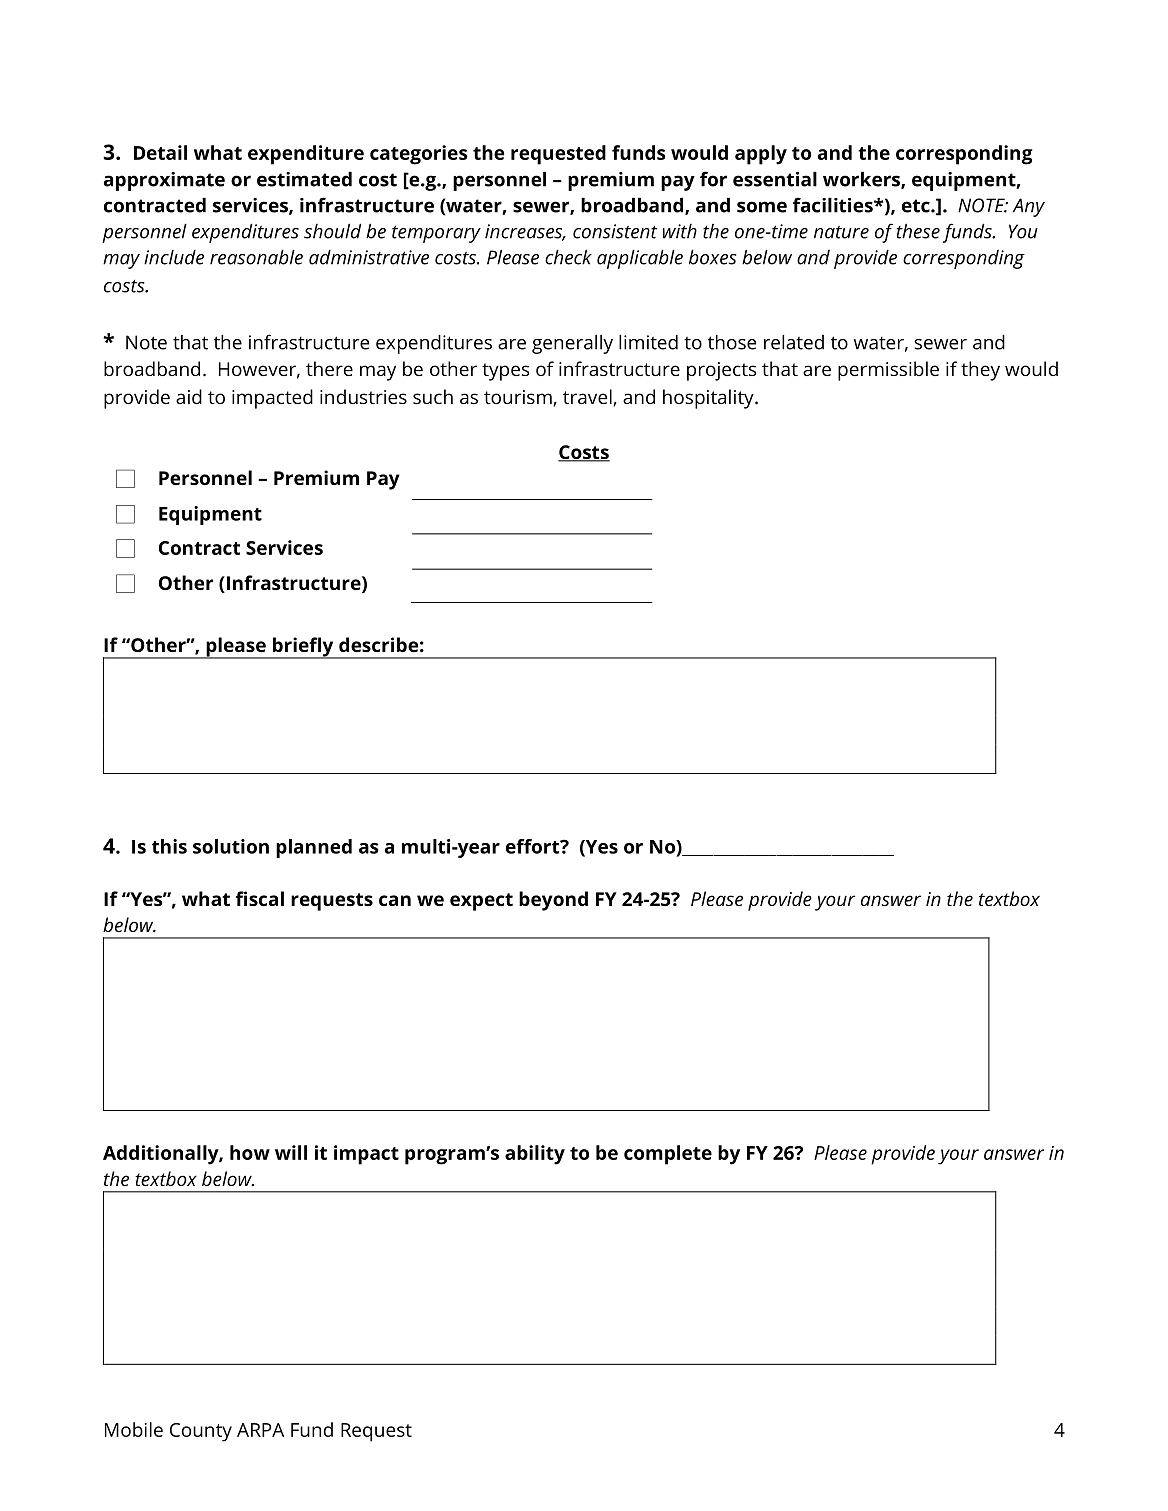 The image size is (1168, 1511). What do you see at coordinates (553, 901) in the screenshot?
I see `beyond` at bounding box center [553, 901].
